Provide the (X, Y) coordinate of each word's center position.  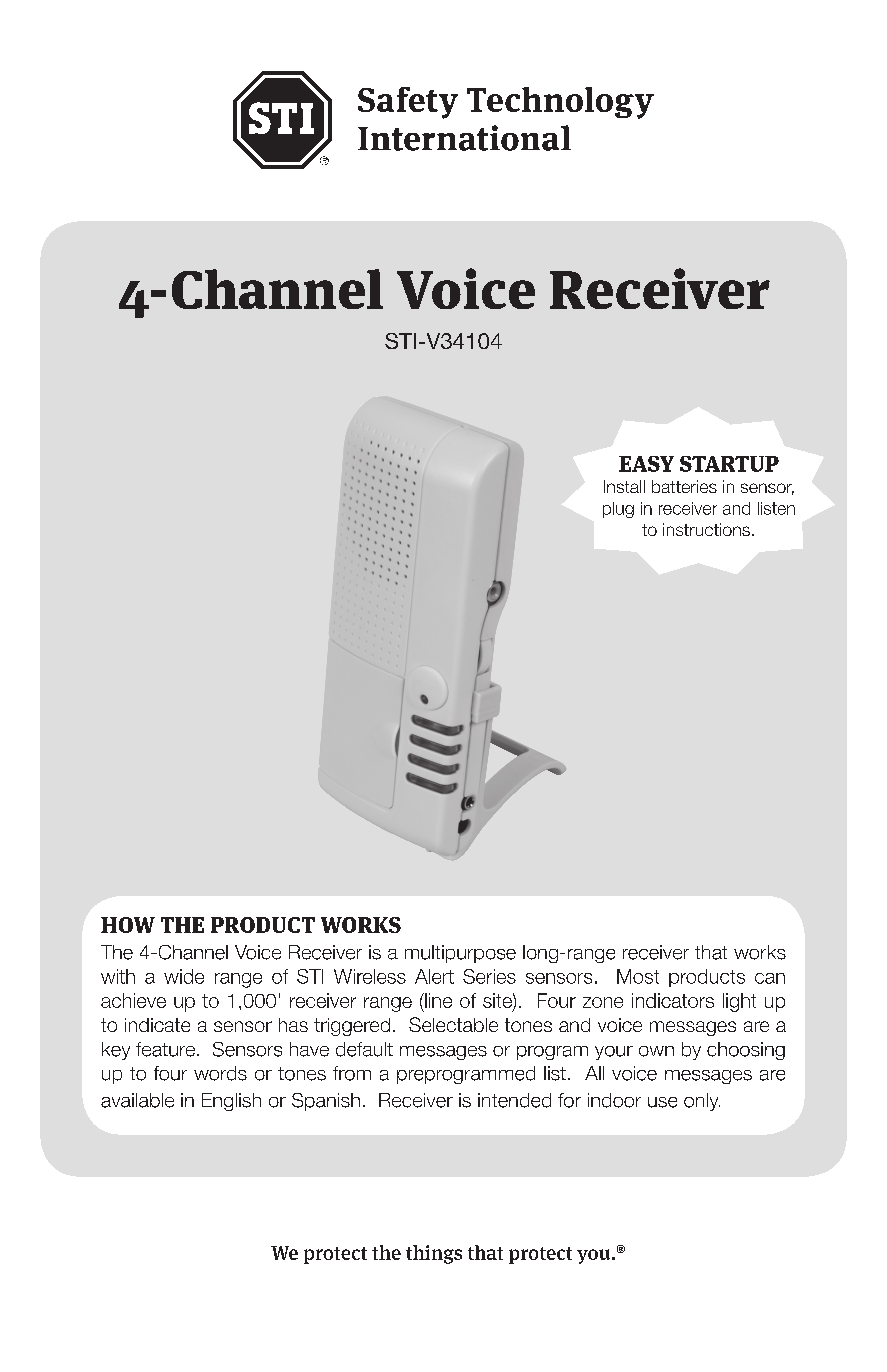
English (231, 1102)
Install (624, 486)
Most (638, 976)
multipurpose (460, 954)
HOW (128, 925)
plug (618, 510)
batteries (684, 486)
